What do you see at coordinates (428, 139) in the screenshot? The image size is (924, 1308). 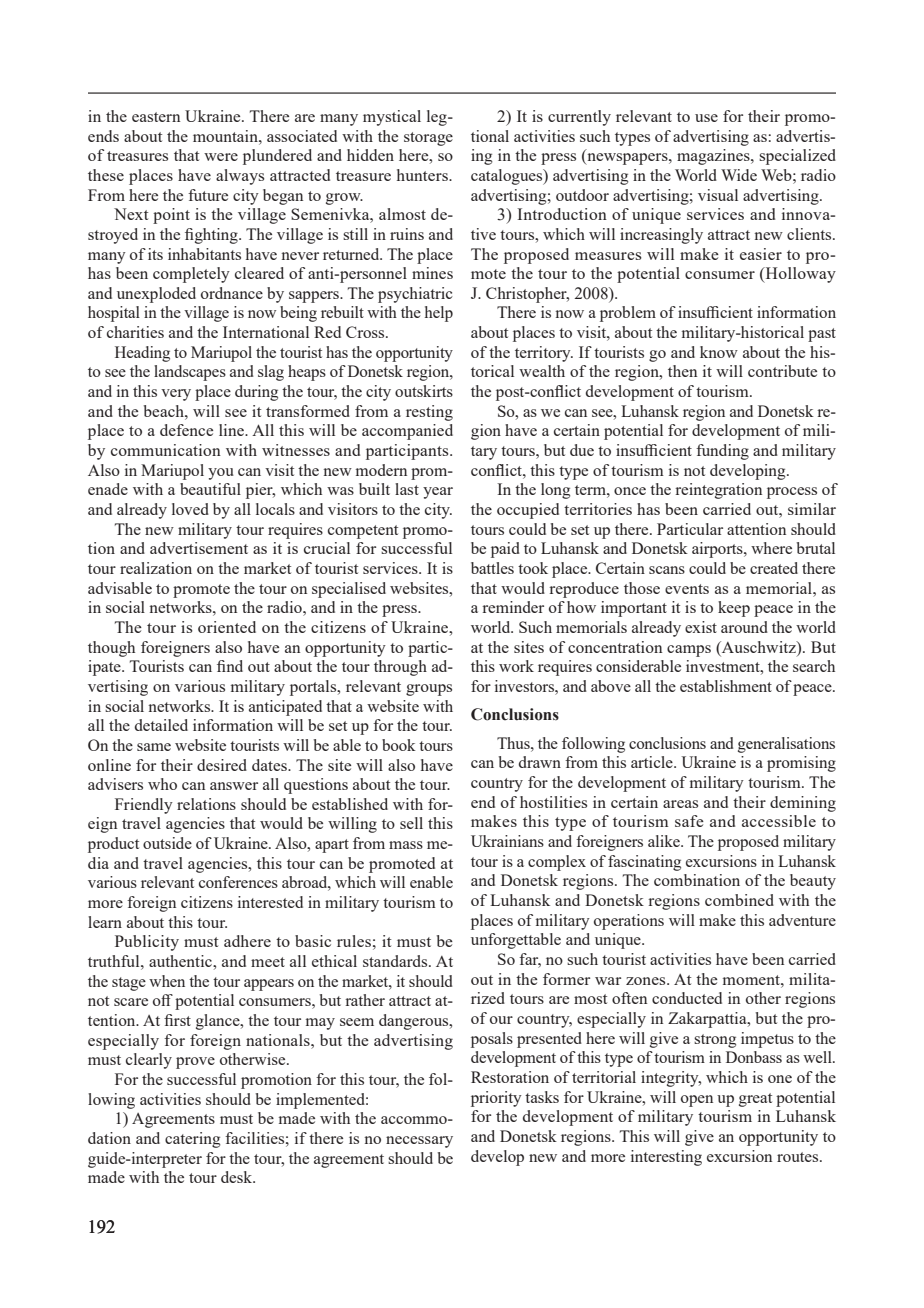 I see `storage` at bounding box center [428, 139].
